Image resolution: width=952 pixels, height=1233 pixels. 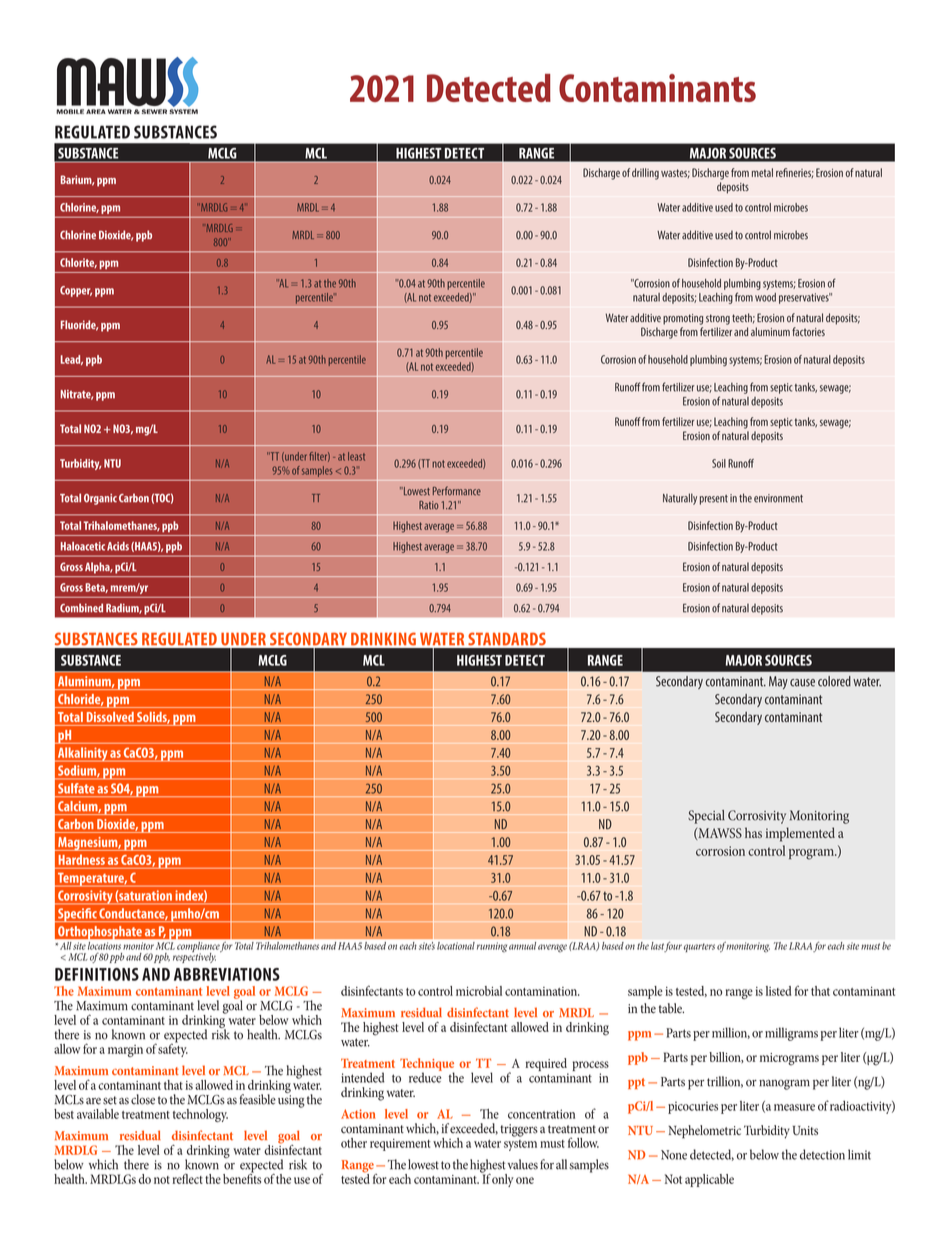 What do you see at coordinates (456, 946) in the screenshot?
I see `locational` at bounding box center [456, 946].
